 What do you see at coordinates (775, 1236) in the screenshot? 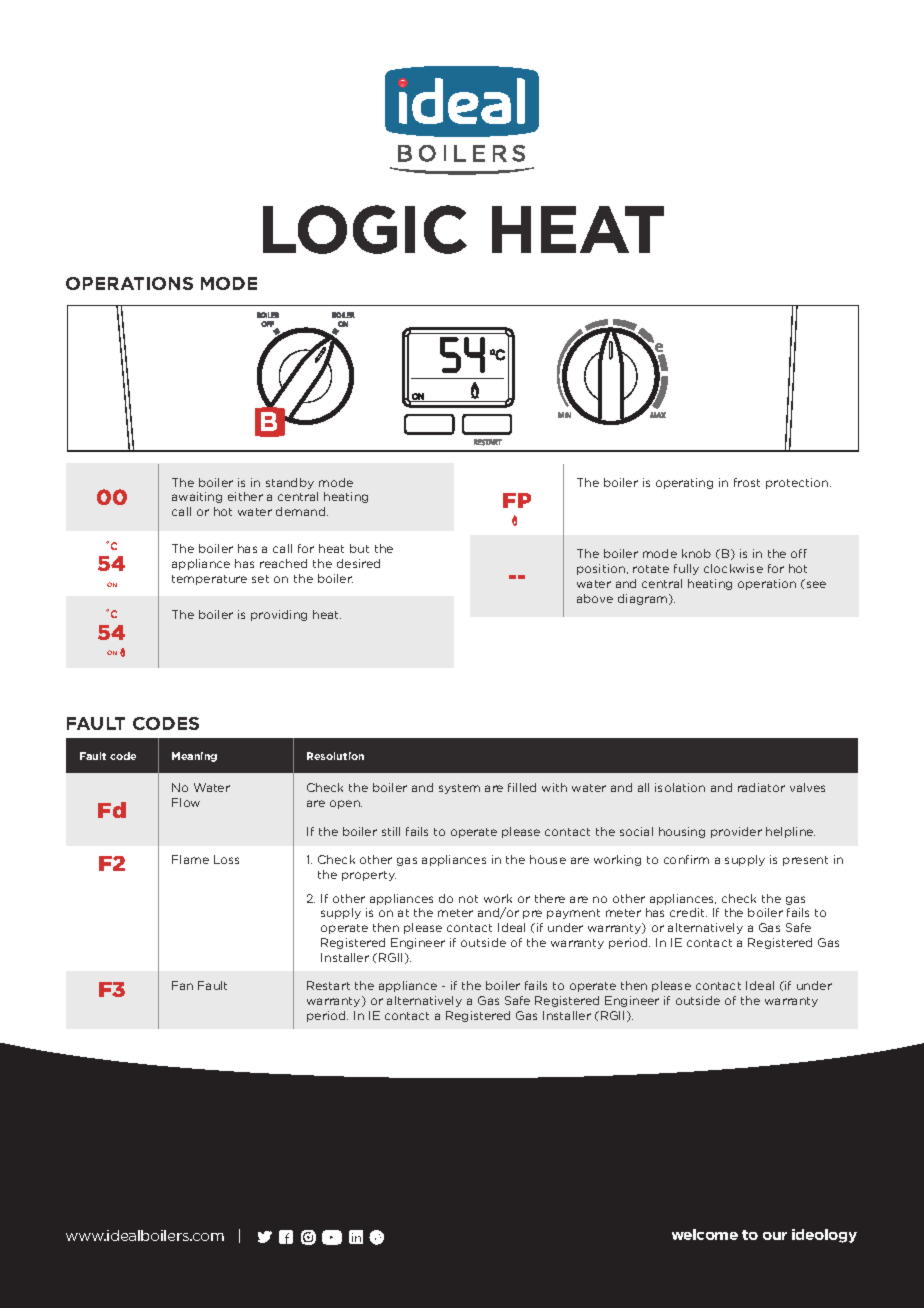
I see `our` at bounding box center [775, 1236].
